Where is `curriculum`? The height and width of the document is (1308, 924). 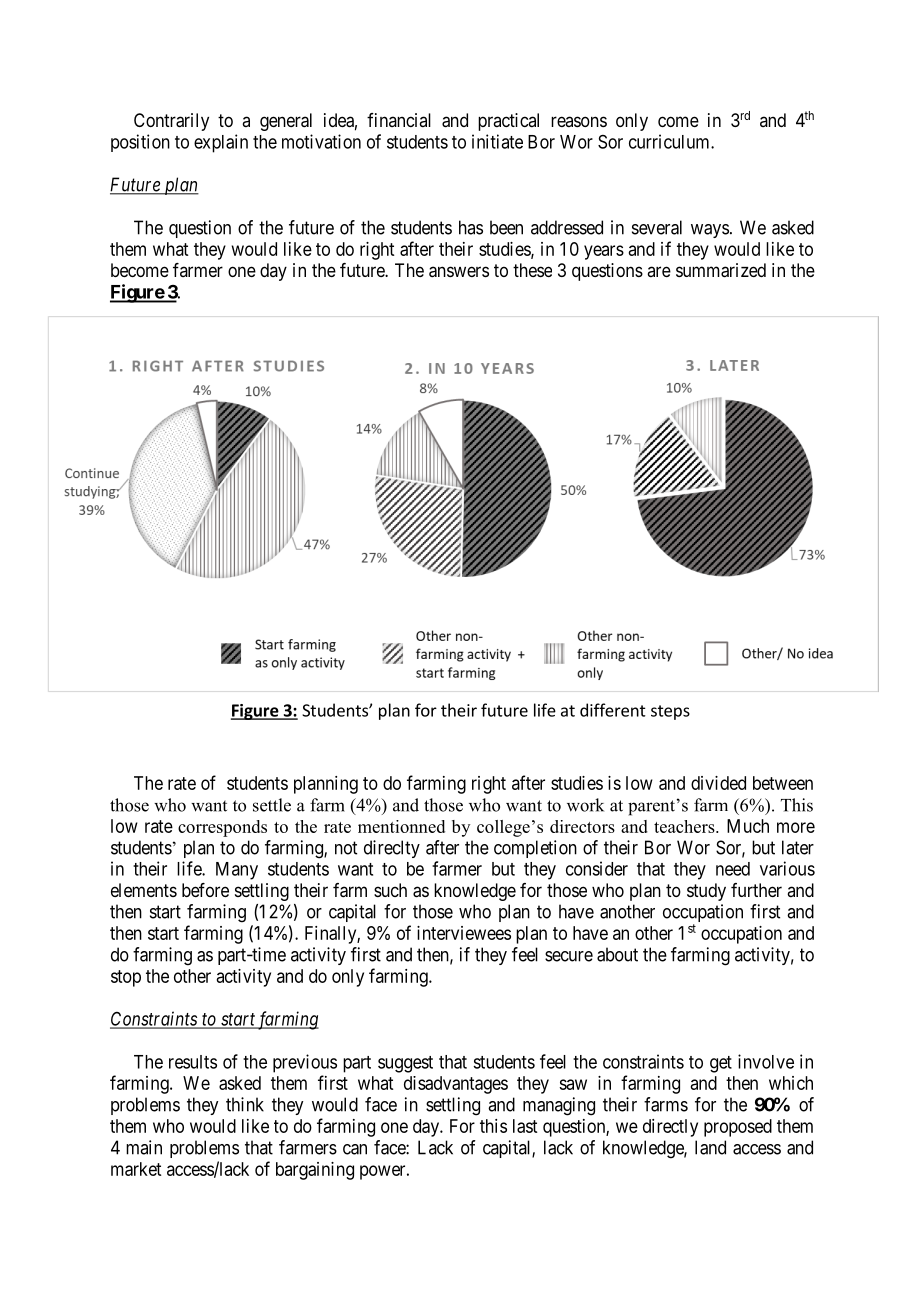
curriculum is located at coordinates (670, 141).
